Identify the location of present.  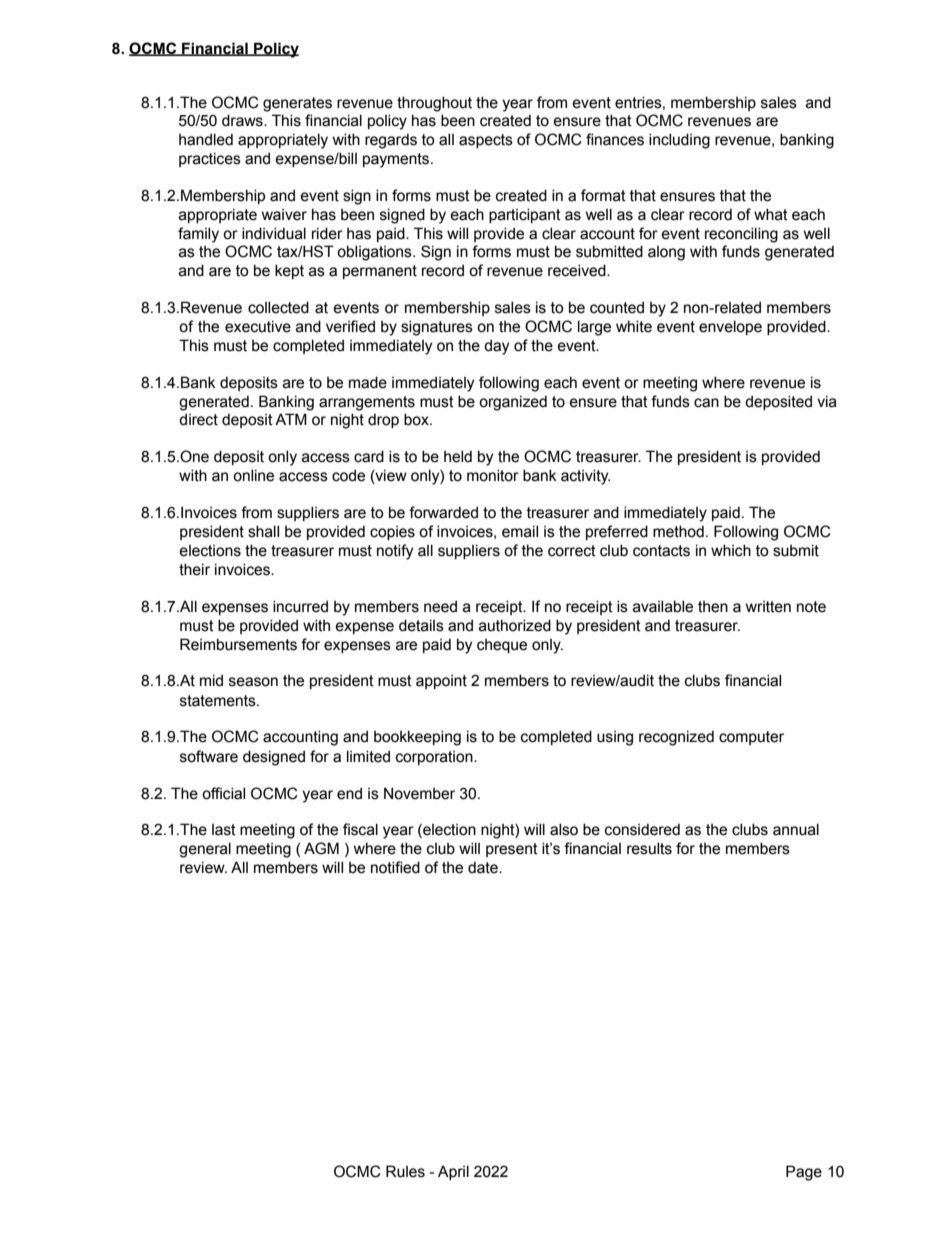
(512, 850).
